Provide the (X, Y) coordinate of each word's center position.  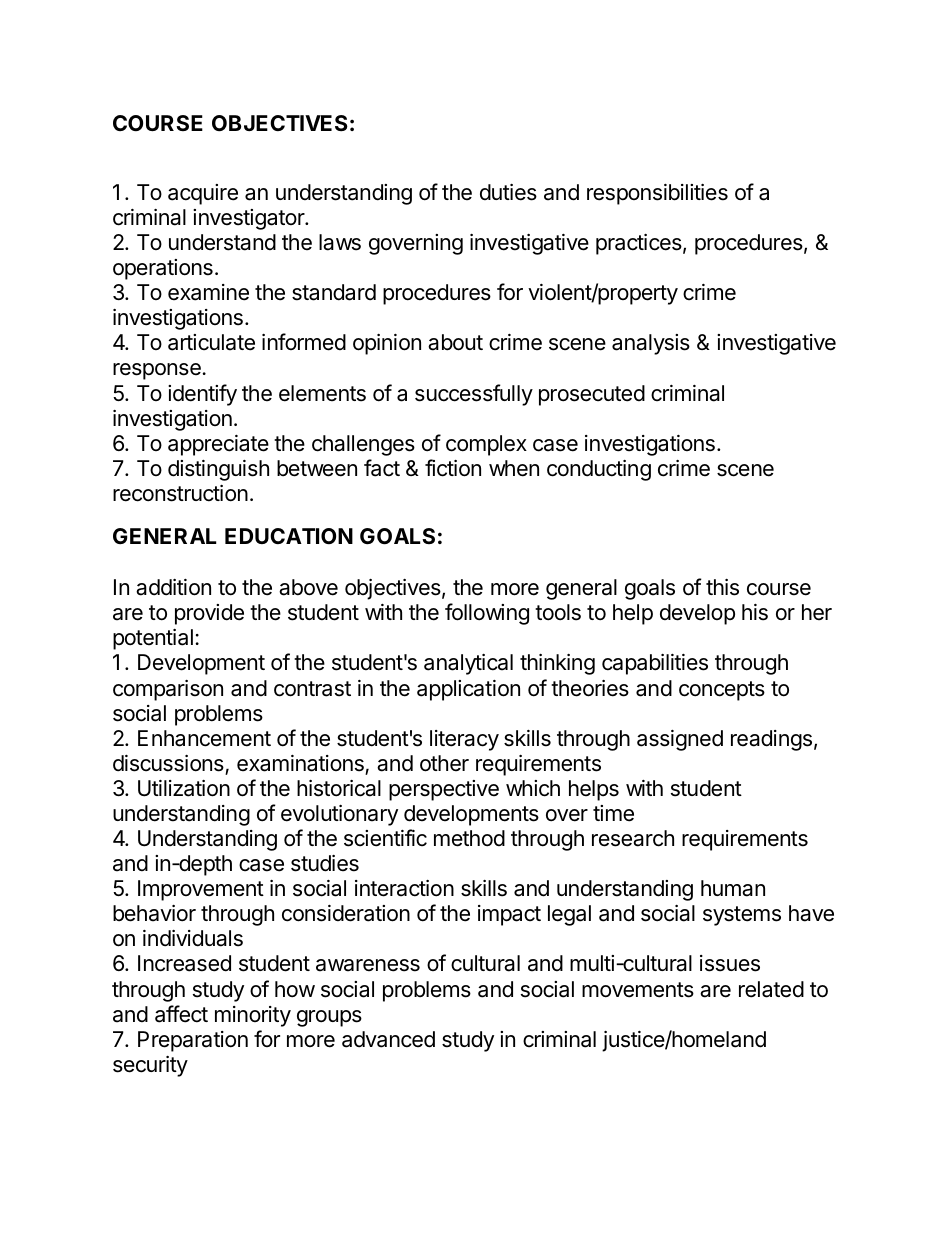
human (733, 888)
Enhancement (204, 738)
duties (508, 192)
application (468, 690)
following (487, 614)
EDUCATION (289, 536)
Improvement (201, 890)
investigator (249, 219)
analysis (651, 344)
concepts (722, 691)
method (469, 838)
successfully (474, 395)
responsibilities (657, 194)
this (722, 587)
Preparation (193, 1041)
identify (202, 395)
